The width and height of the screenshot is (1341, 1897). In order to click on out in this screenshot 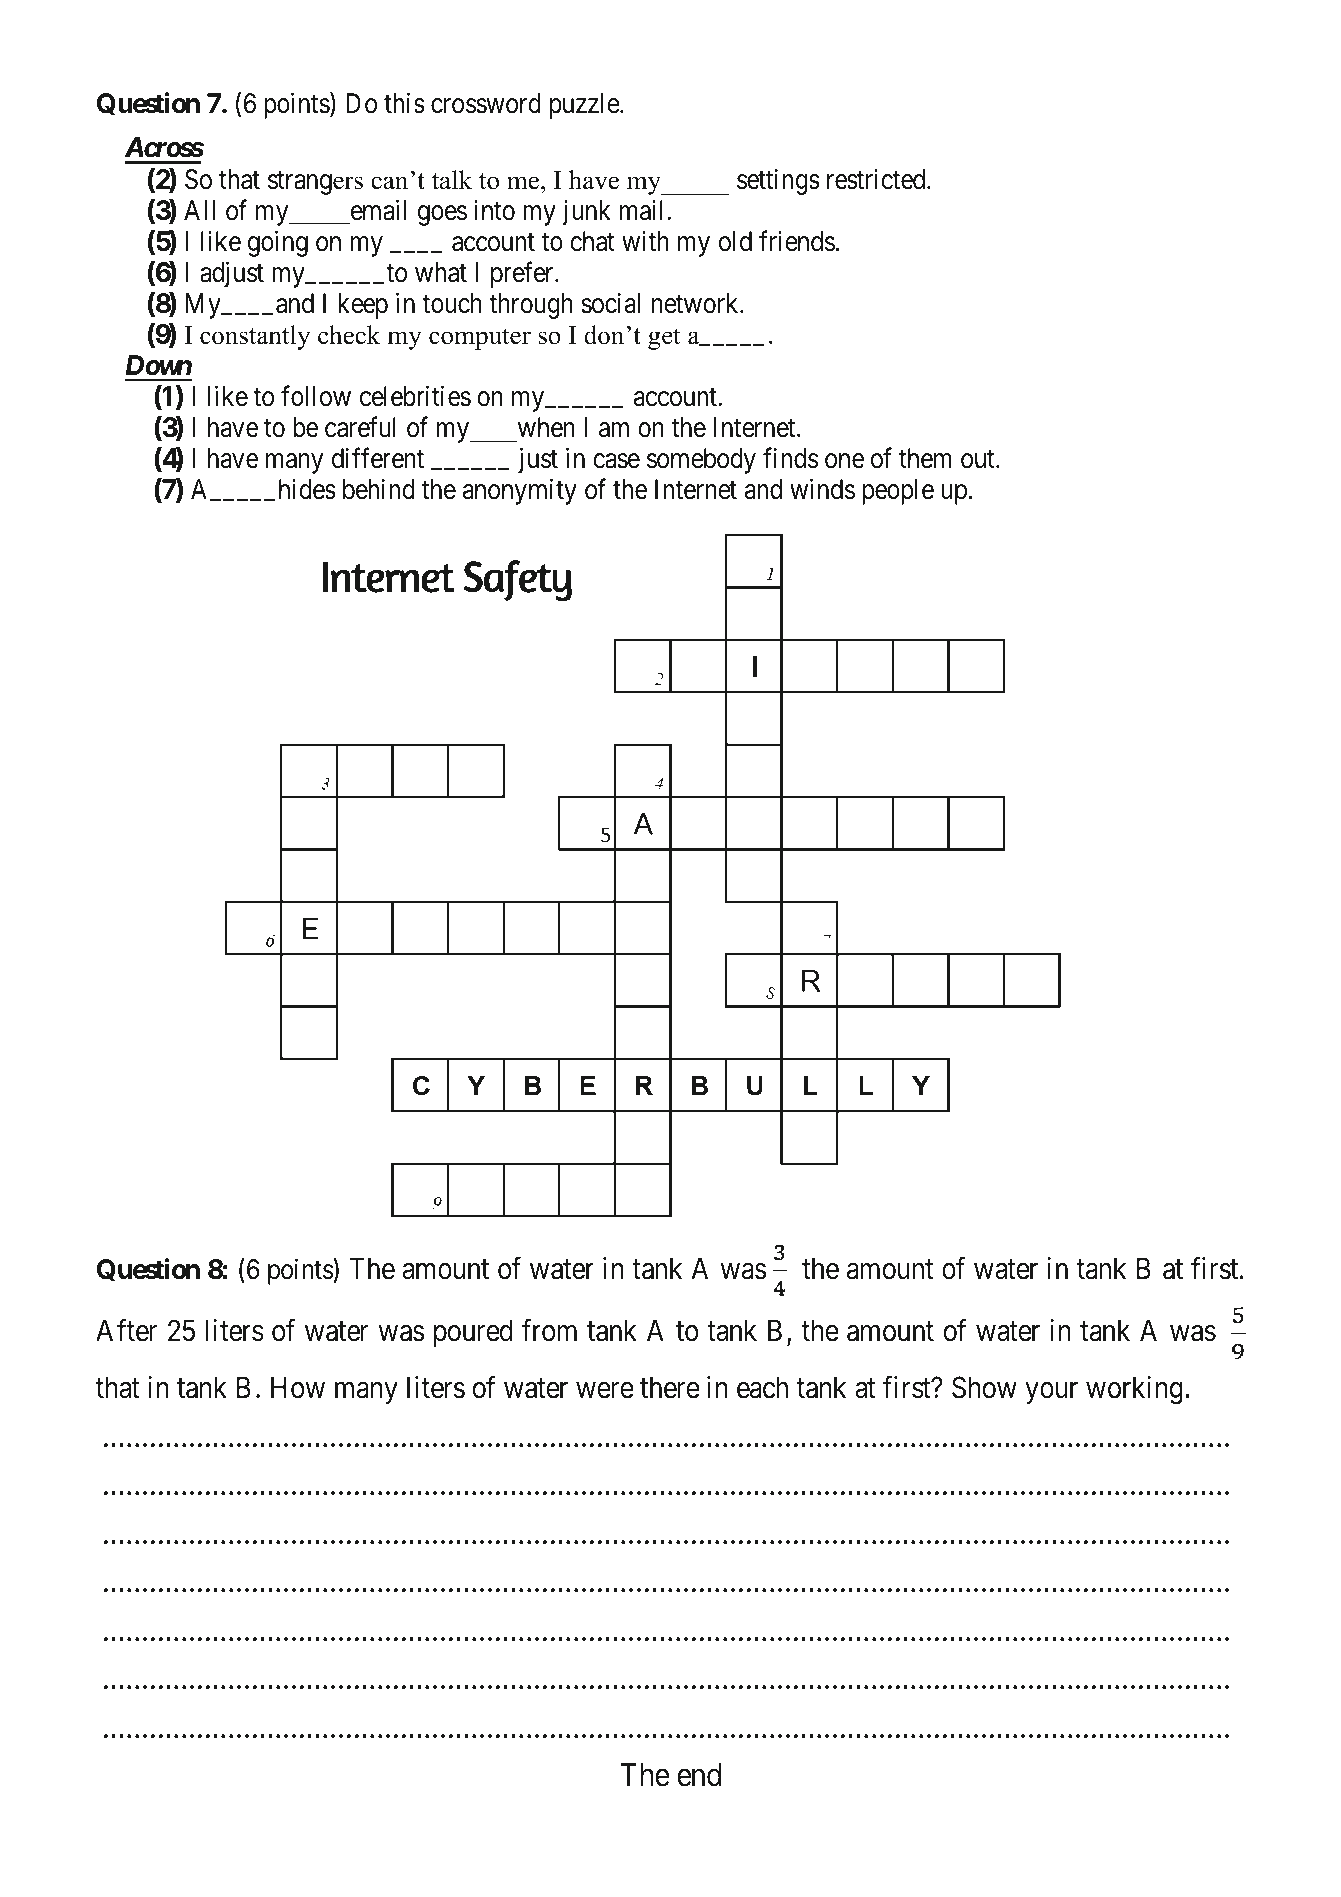, I will do `click(979, 460)`.
